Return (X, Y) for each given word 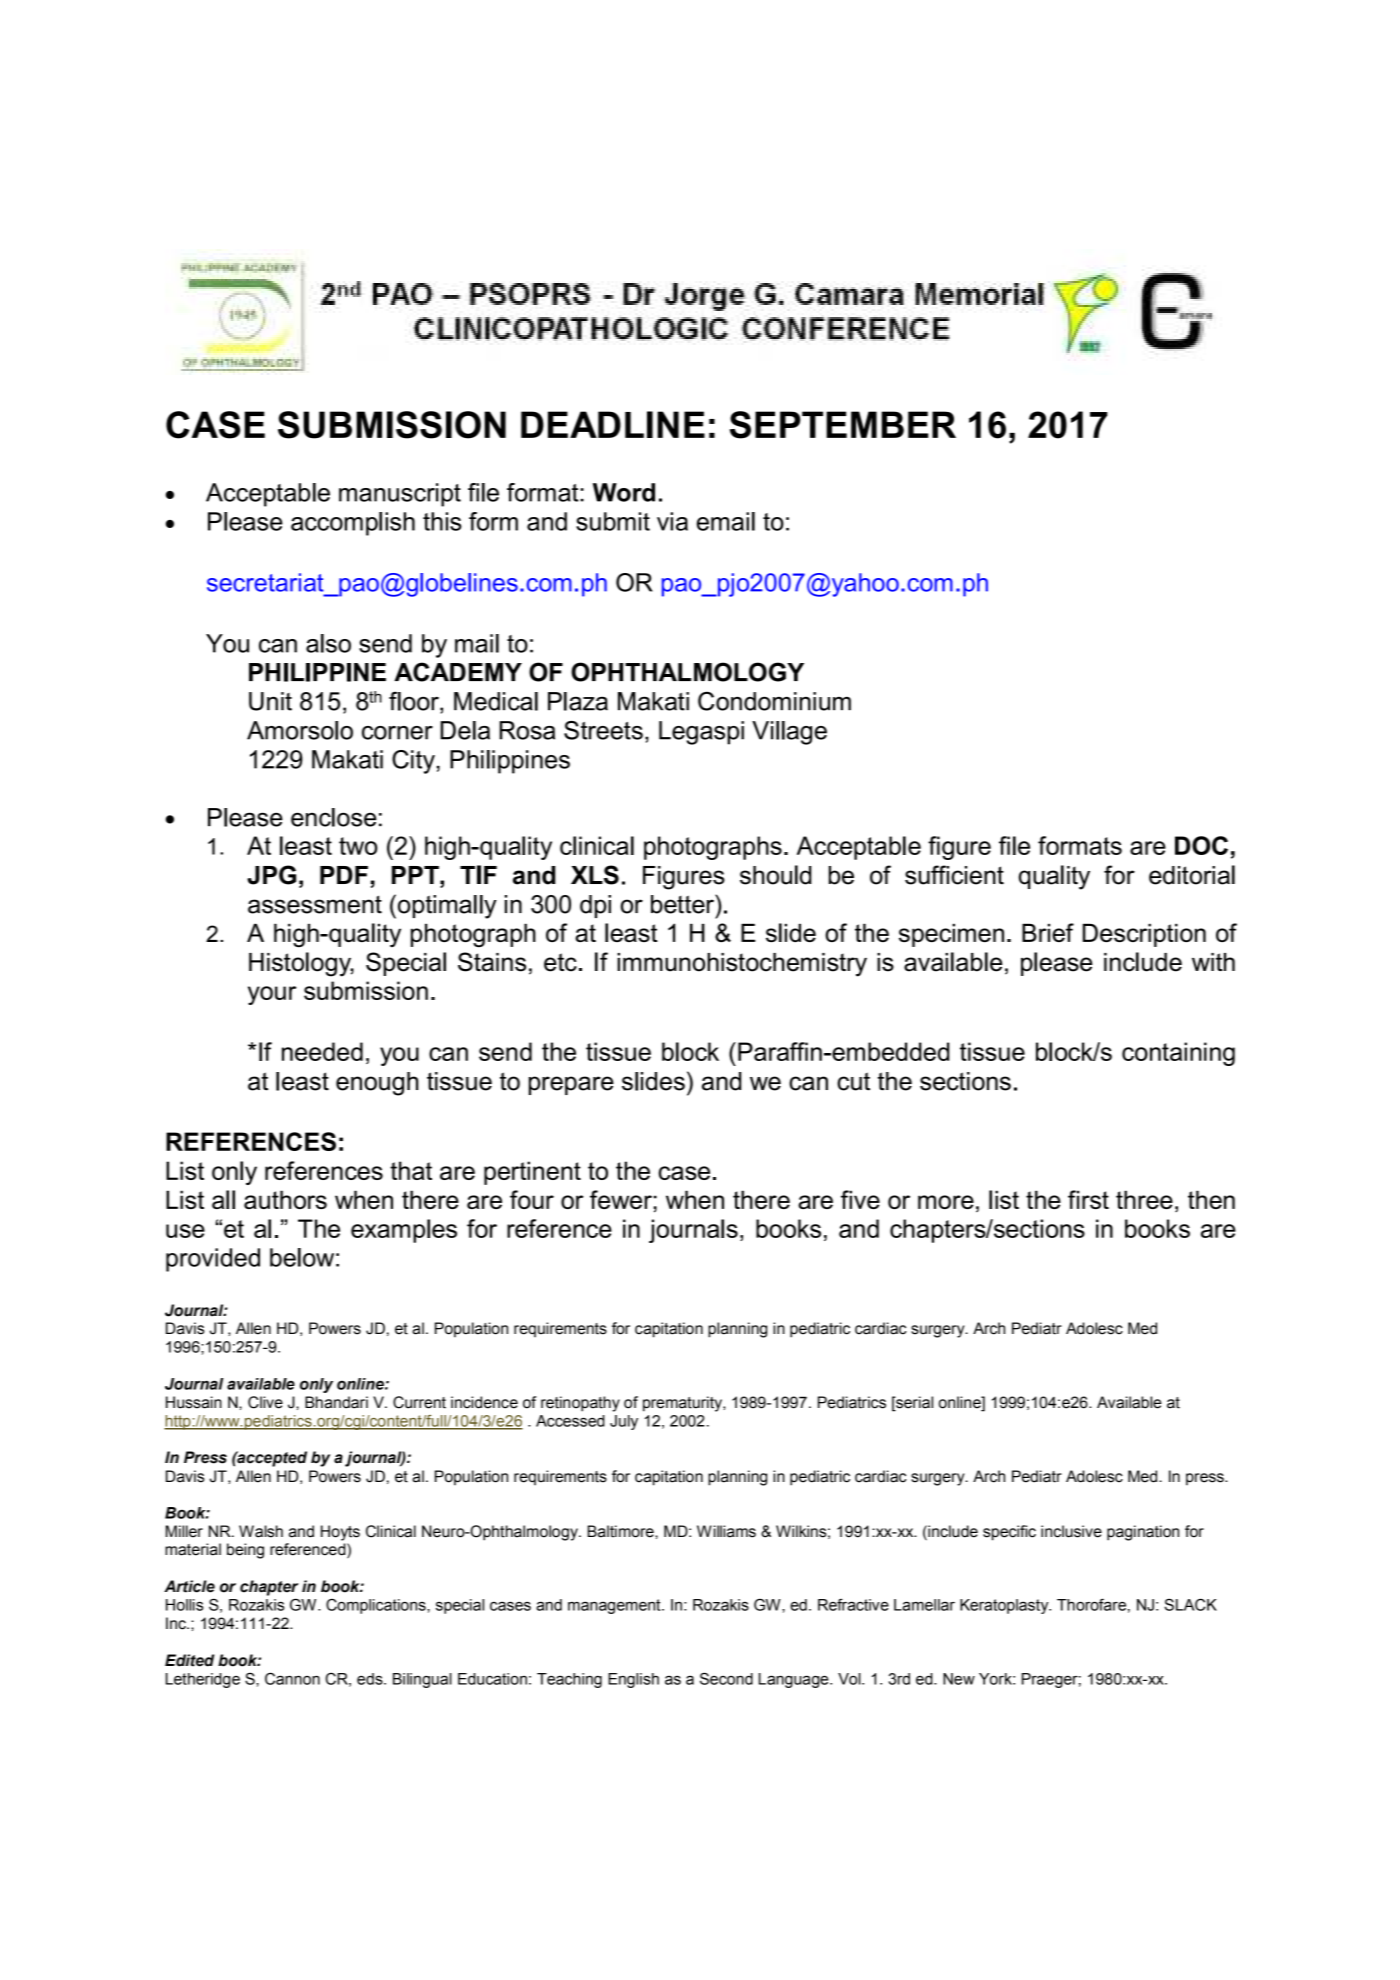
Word (624, 492)
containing (1178, 1054)
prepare (571, 1085)
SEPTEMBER (843, 425)
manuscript (400, 495)
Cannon (292, 1678)
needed (322, 1051)
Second (726, 1678)
